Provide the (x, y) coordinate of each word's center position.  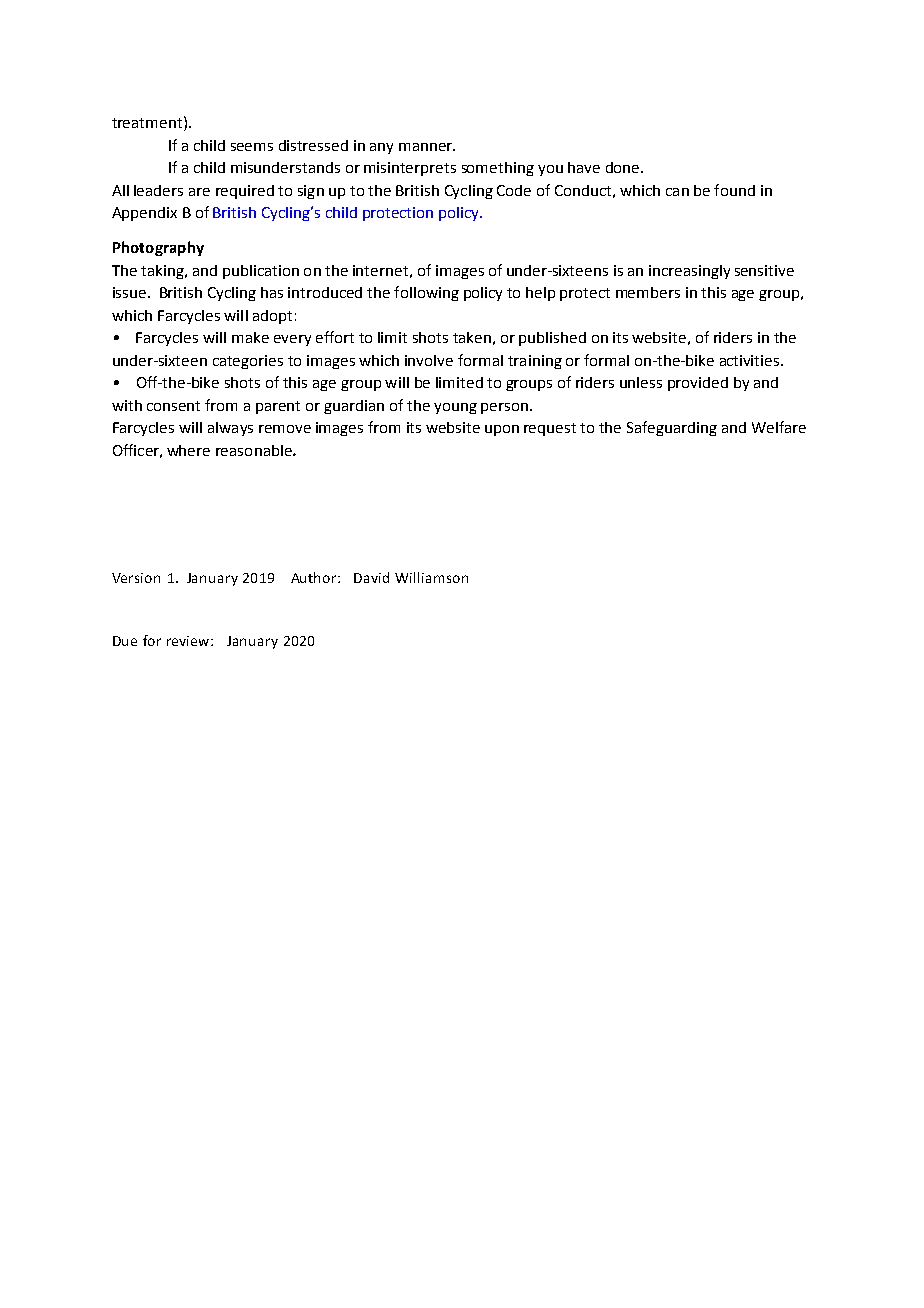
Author (315, 577)
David (371, 577)
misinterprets (410, 169)
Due (125, 641)
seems (252, 147)
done (624, 167)
